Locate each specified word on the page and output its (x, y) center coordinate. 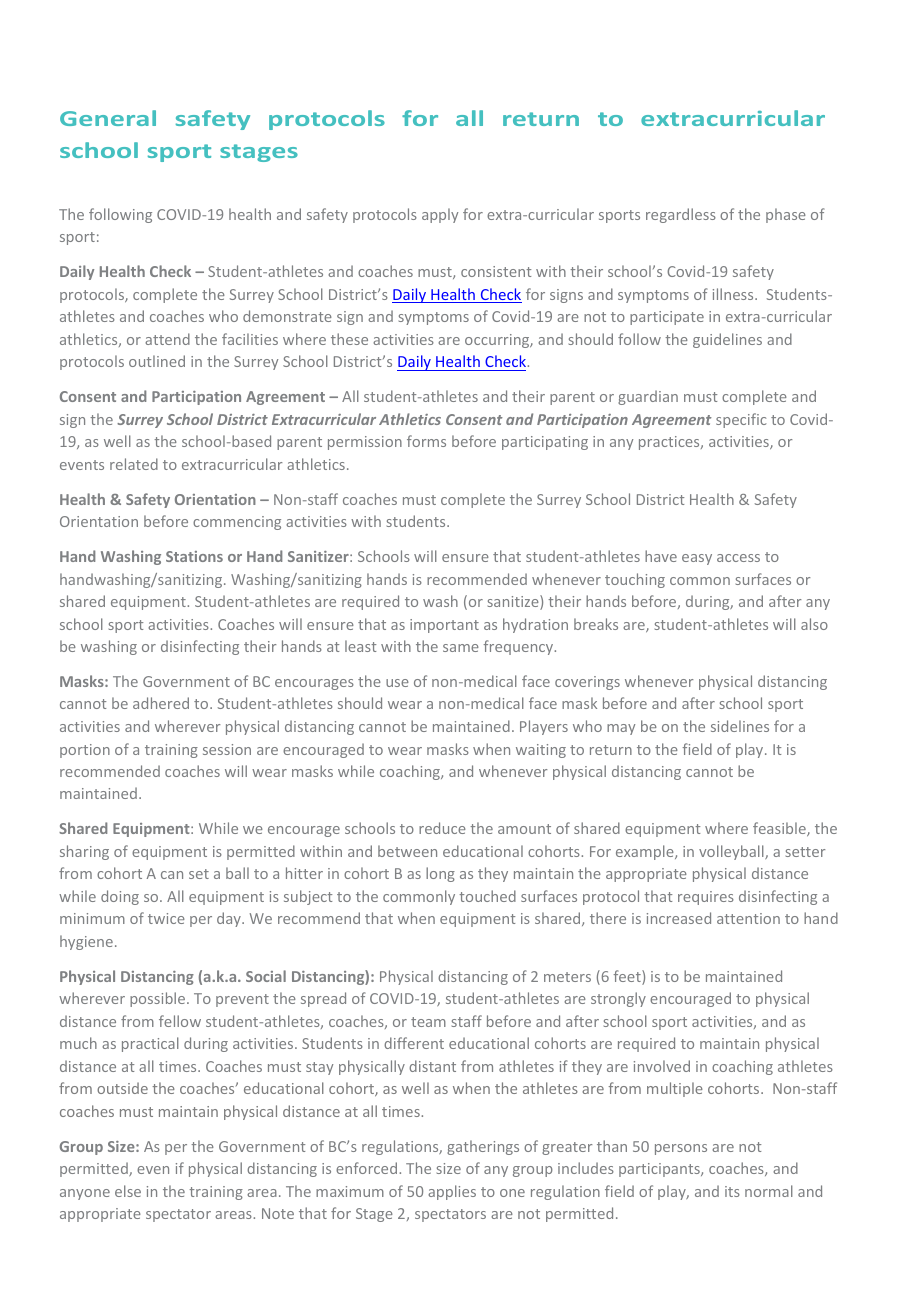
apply (440, 215)
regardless (681, 215)
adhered (161, 703)
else (128, 1191)
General (108, 118)
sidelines (740, 726)
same (461, 648)
